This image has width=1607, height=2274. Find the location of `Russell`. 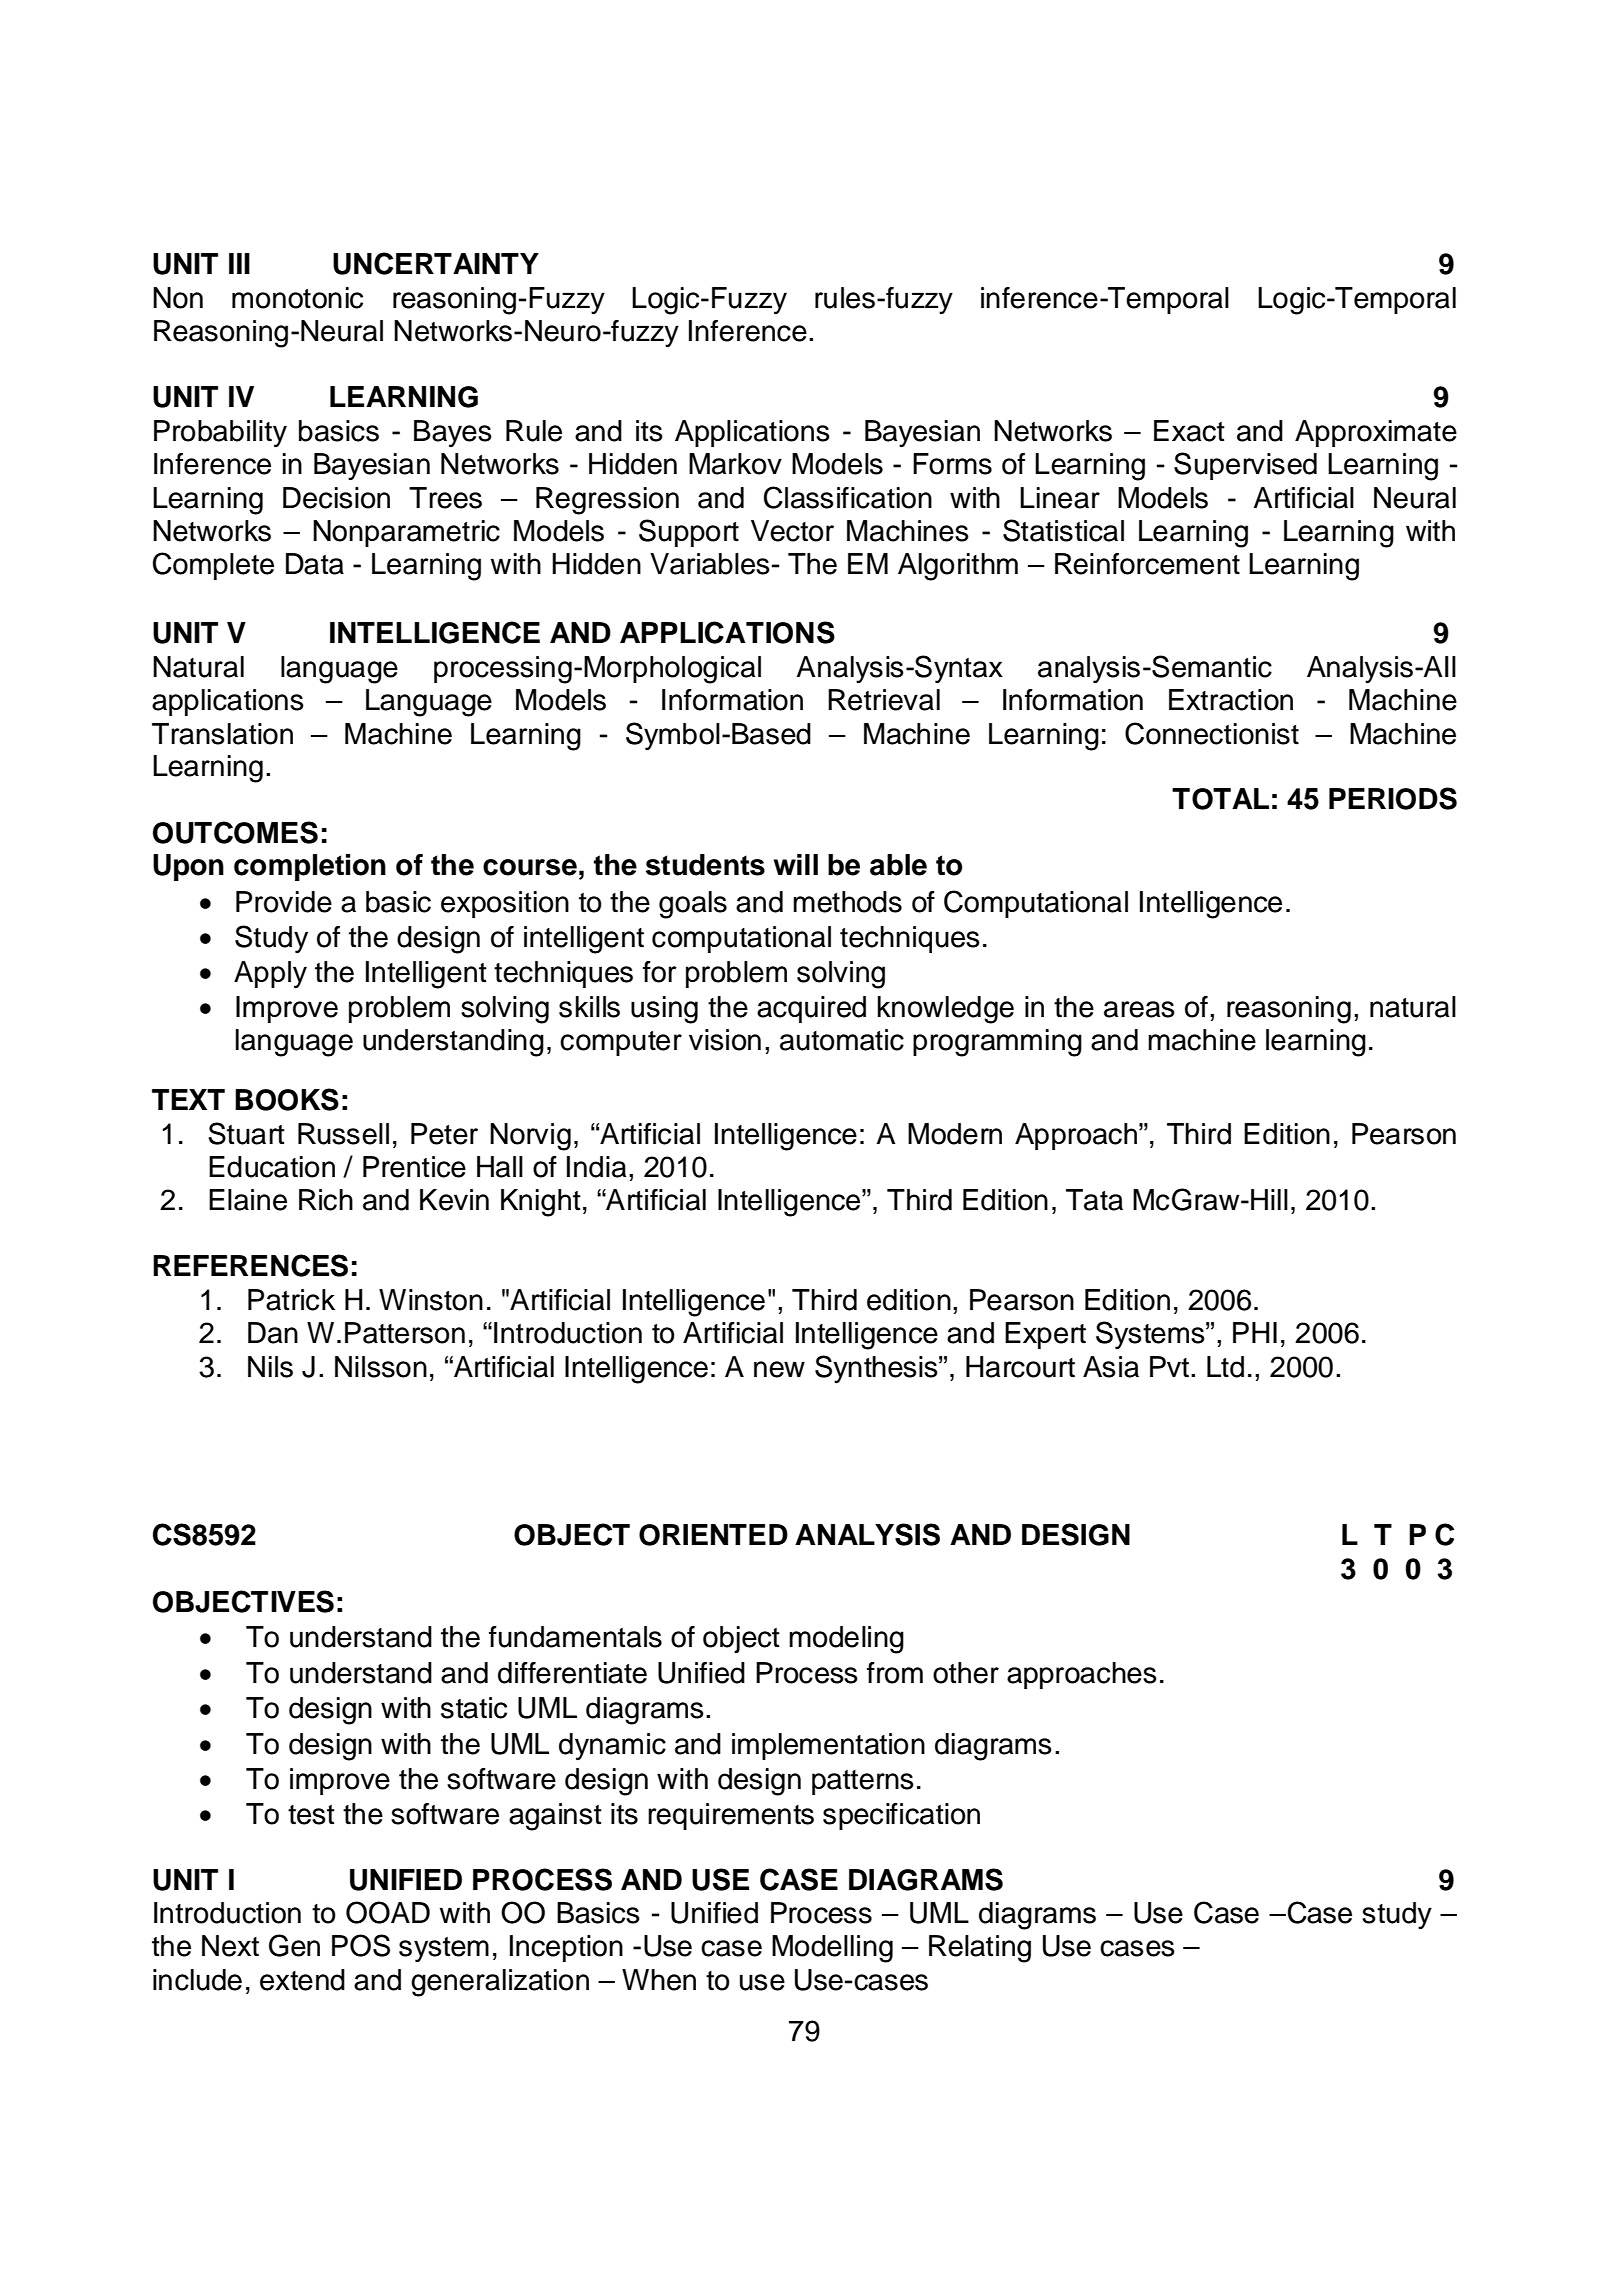

Russell is located at coordinates (343, 1134).
